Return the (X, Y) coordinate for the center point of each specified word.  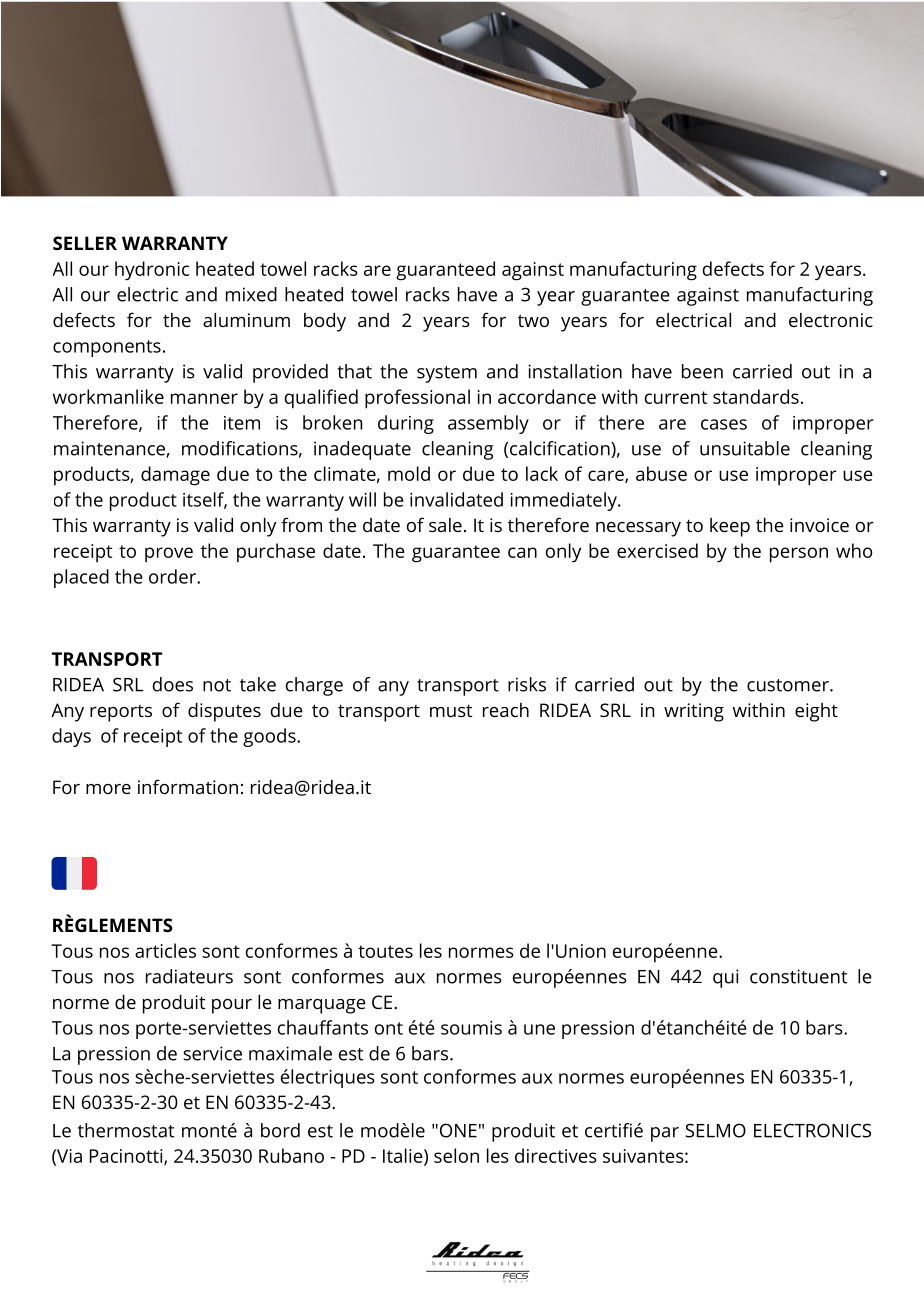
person (799, 555)
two (533, 320)
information (188, 786)
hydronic (152, 271)
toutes (385, 951)
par (665, 1134)
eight (816, 712)
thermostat (126, 1130)
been (702, 371)
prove (169, 555)
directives (556, 1155)
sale (445, 525)
